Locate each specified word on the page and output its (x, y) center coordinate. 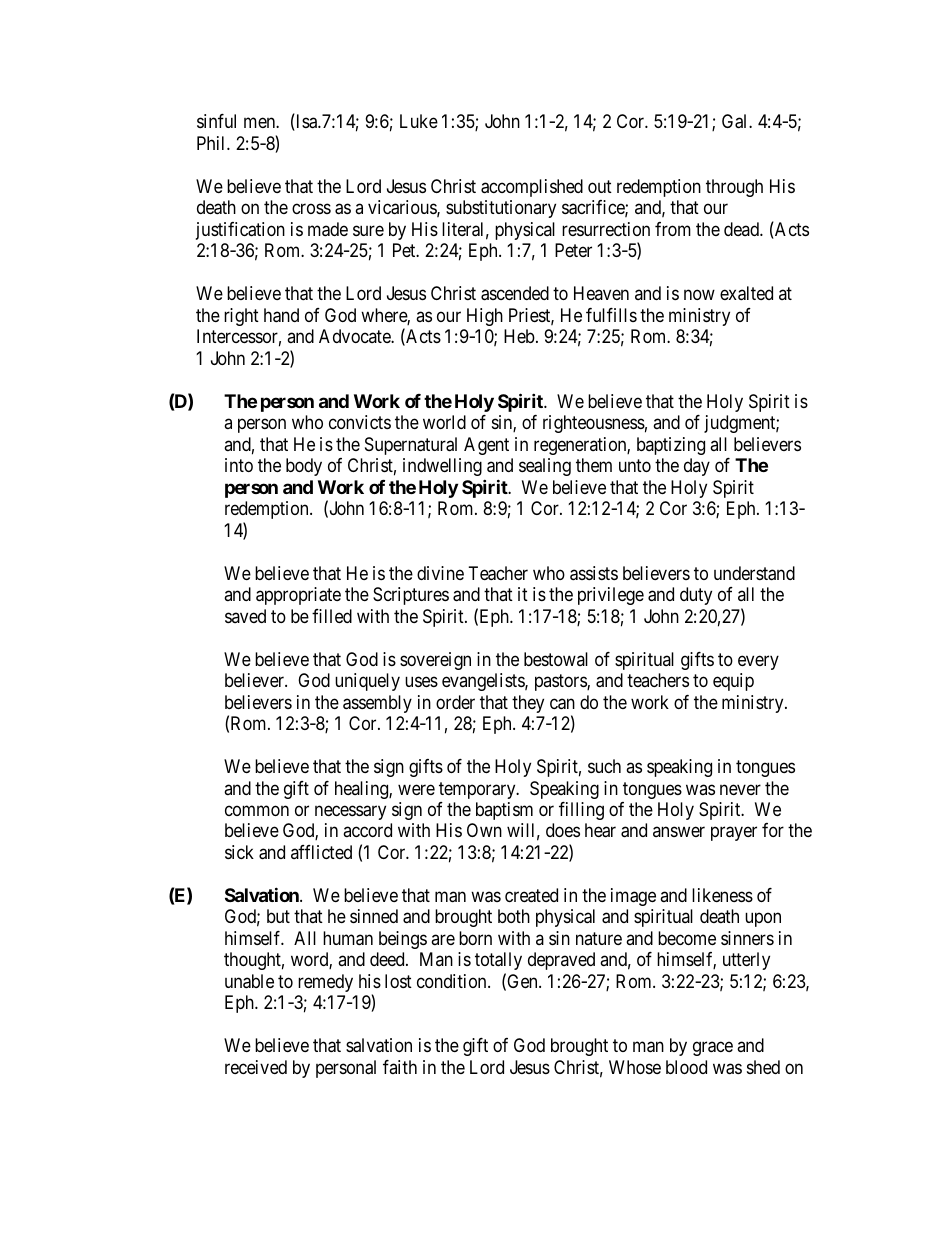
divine (440, 573)
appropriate (298, 596)
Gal (736, 121)
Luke (419, 121)
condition (453, 981)
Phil (212, 143)
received (256, 1067)
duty (696, 596)
